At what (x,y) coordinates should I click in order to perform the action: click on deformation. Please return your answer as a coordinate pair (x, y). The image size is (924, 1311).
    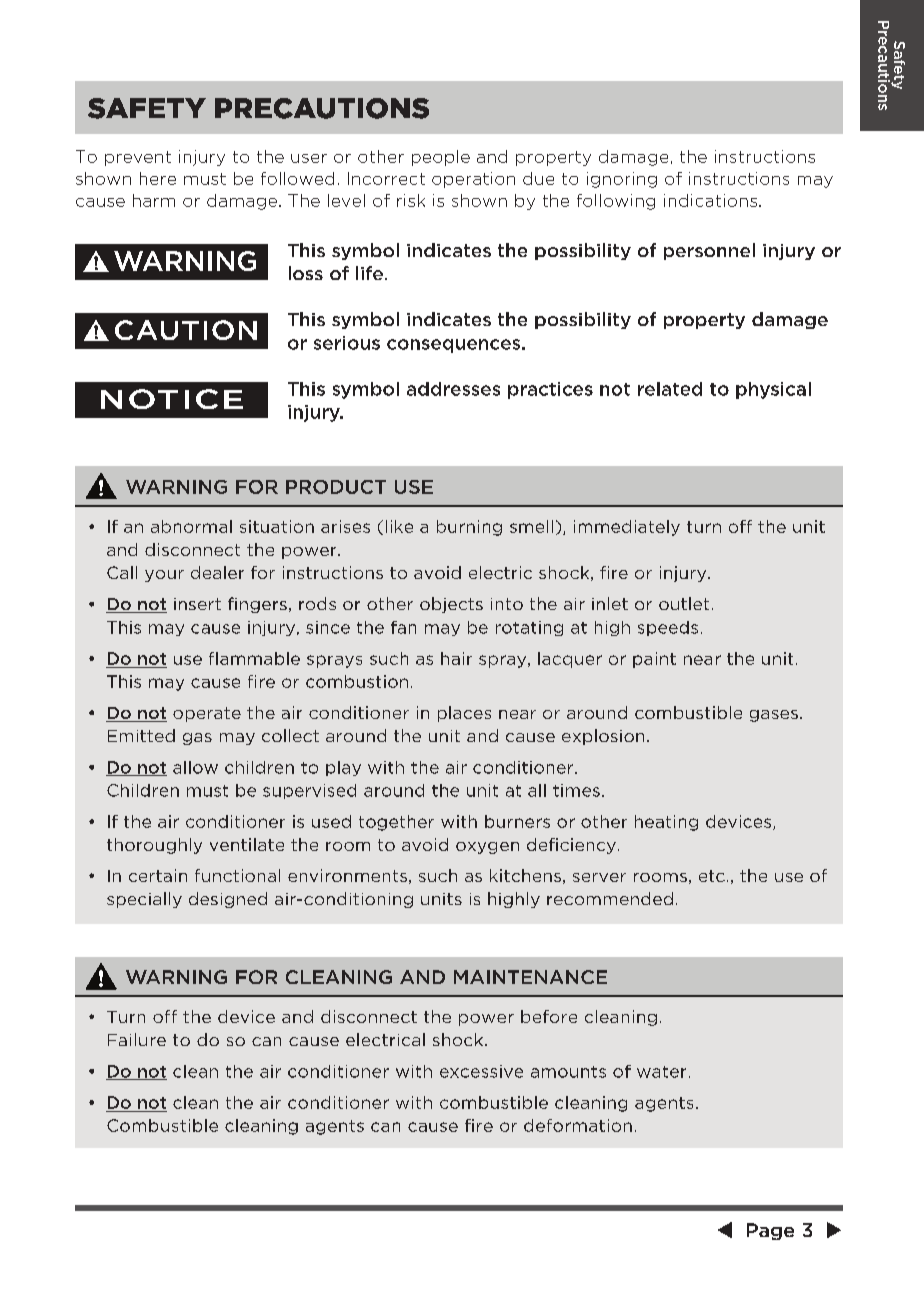
    Looking at the image, I should click on (578, 1125).
